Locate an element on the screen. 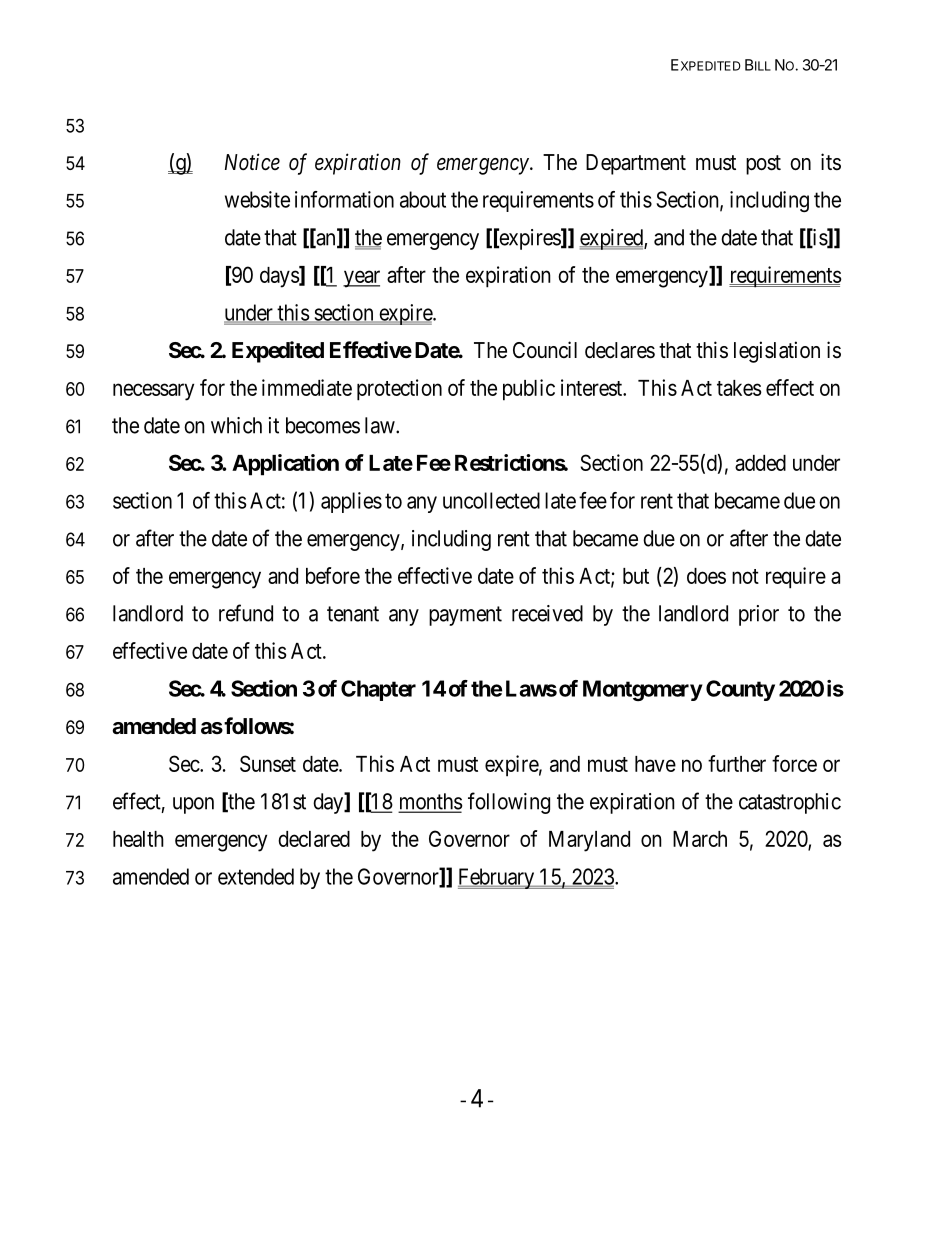  payment is located at coordinates (465, 616).
